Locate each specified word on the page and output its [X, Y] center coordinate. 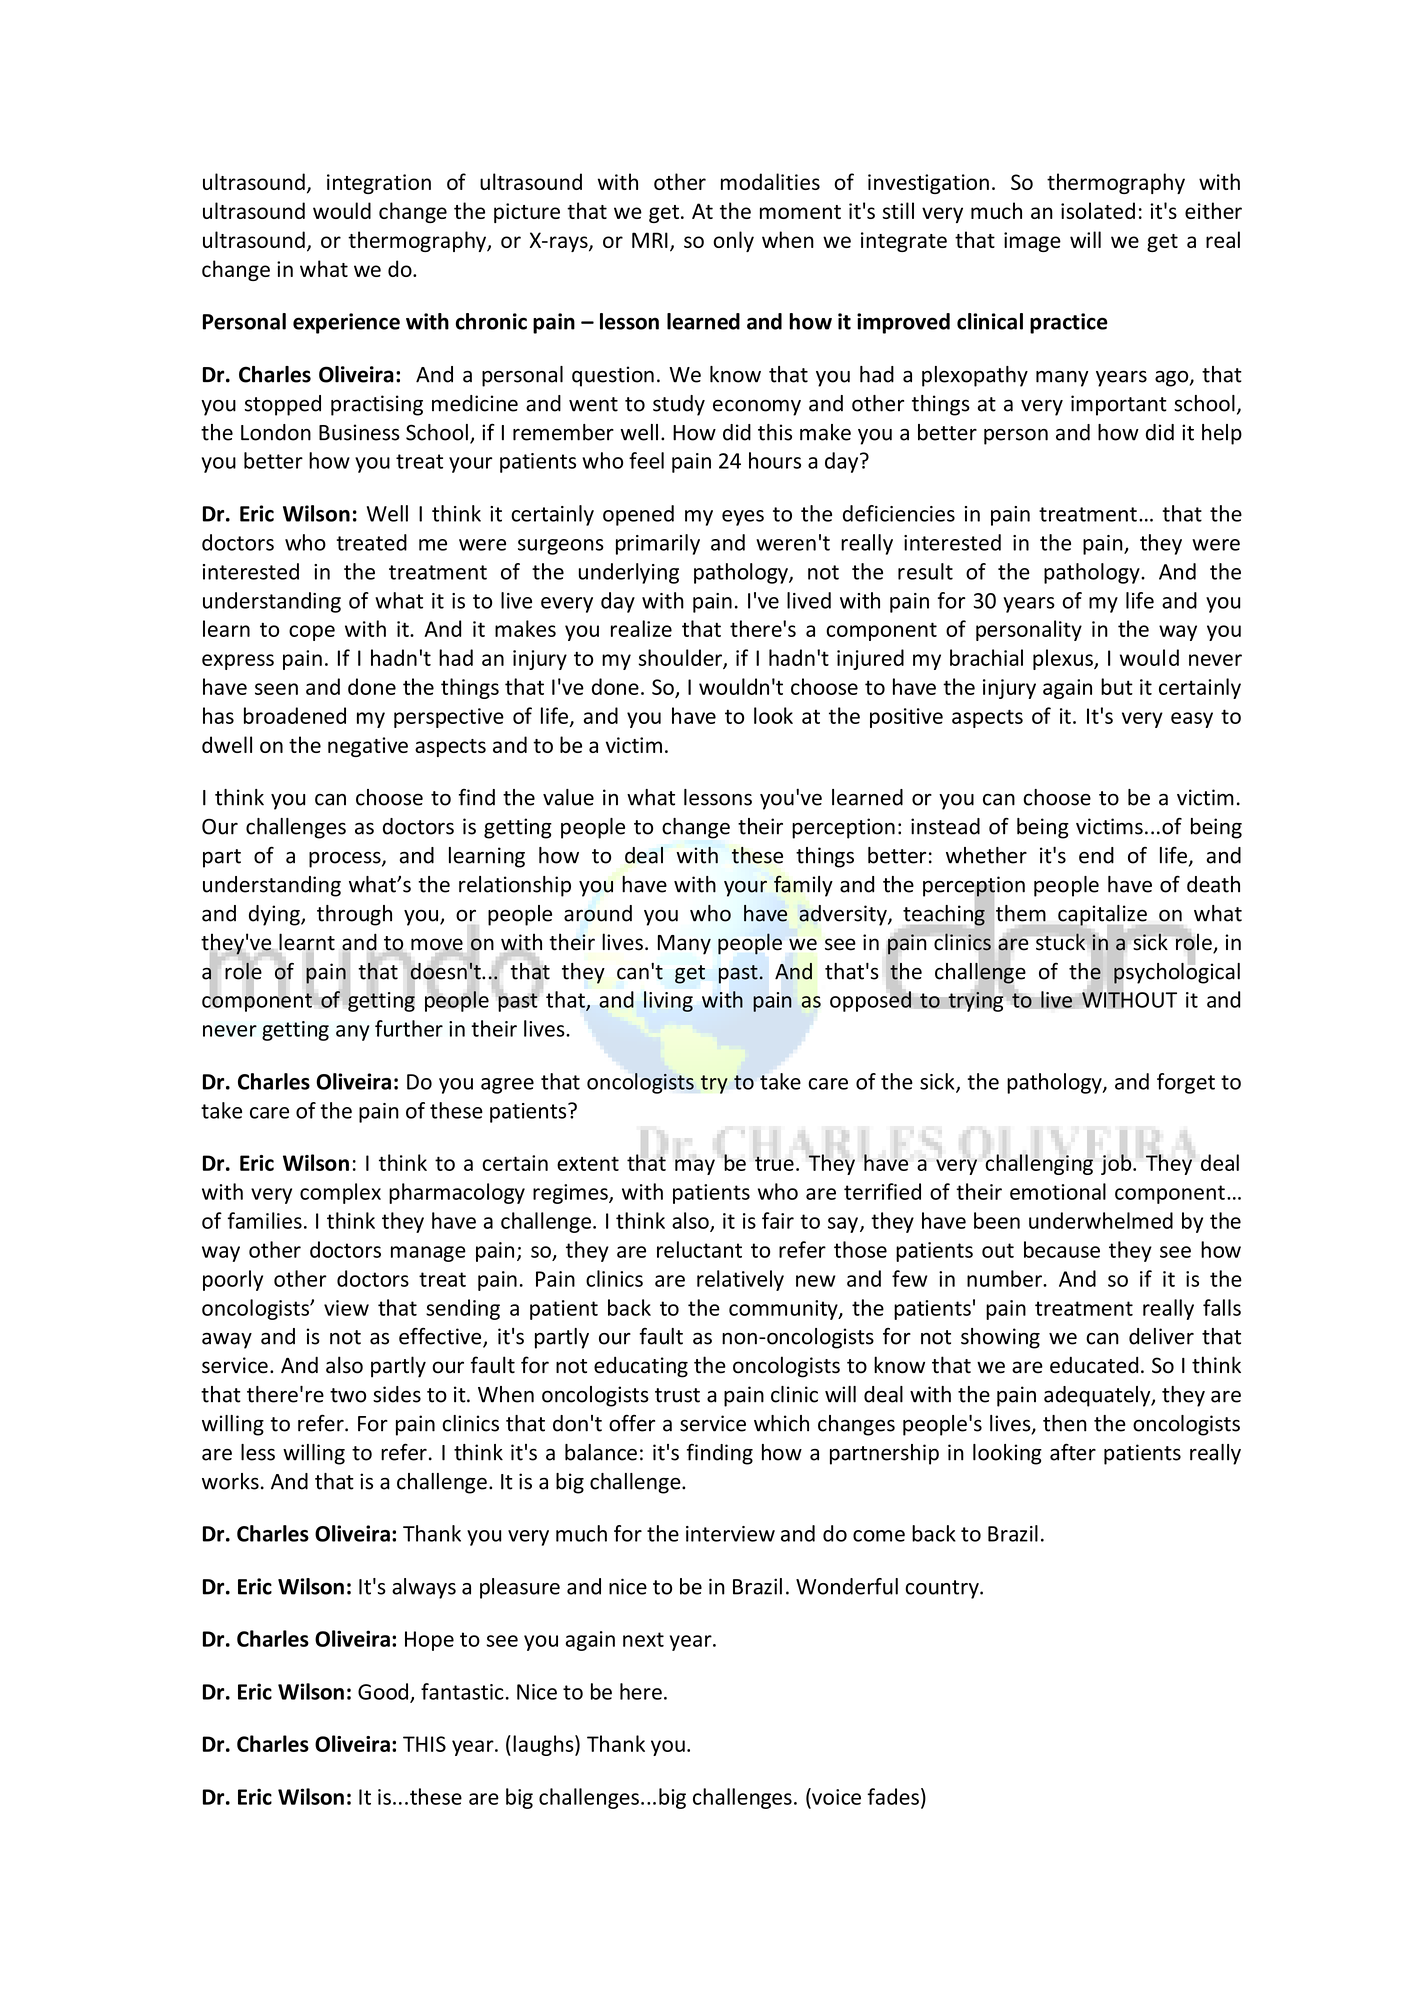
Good [384, 1692]
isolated [1098, 210]
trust [677, 1395]
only [733, 241]
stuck [1060, 941]
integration [379, 184]
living [668, 1001]
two [348, 1395]
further [409, 1028]
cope [312, 633]
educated [1094, 1365]
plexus [1064, 659]
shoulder [681, 658]
